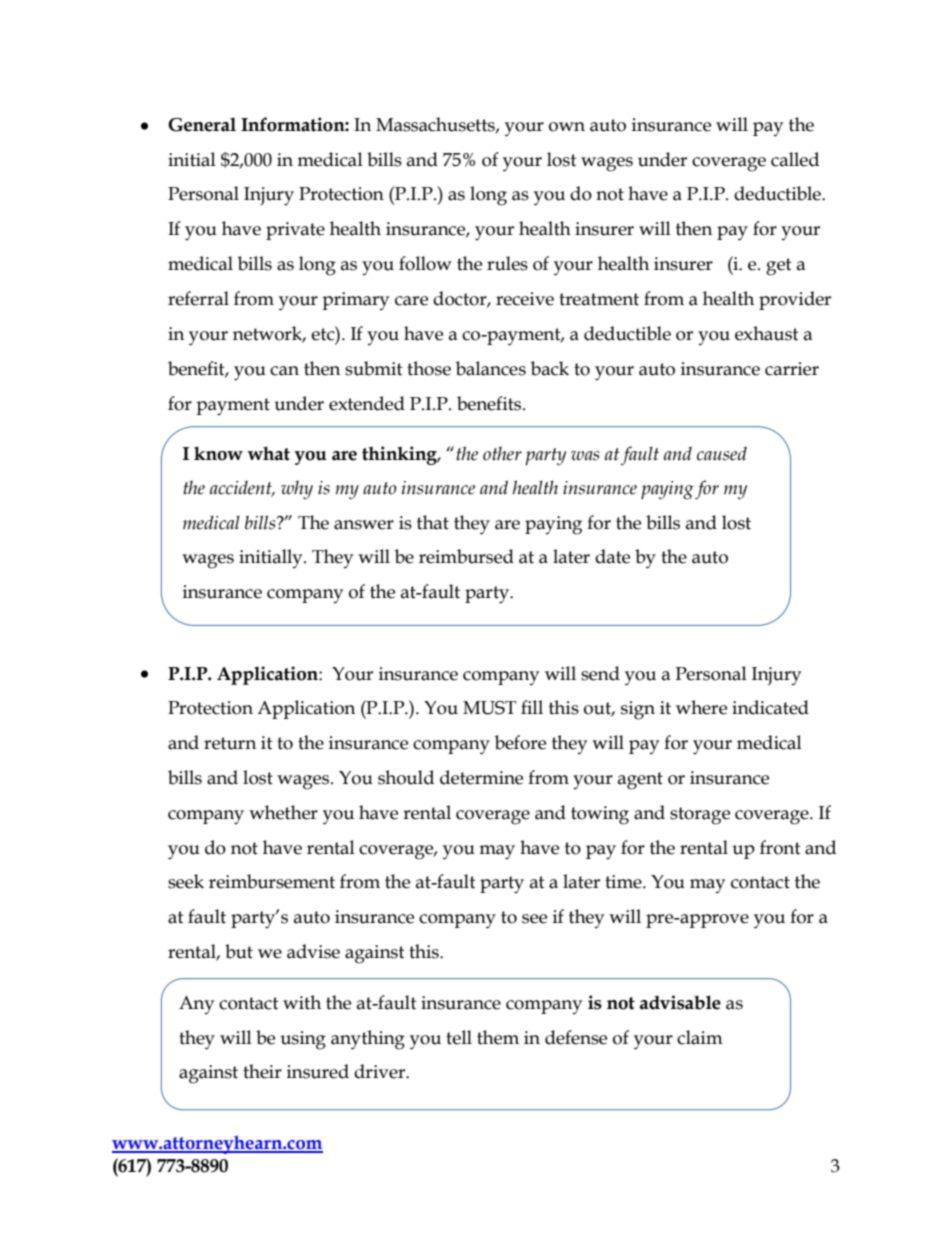  Describe the element at coordinates (466, 556) in the screenshot. I see `reimbursed` at that location.
